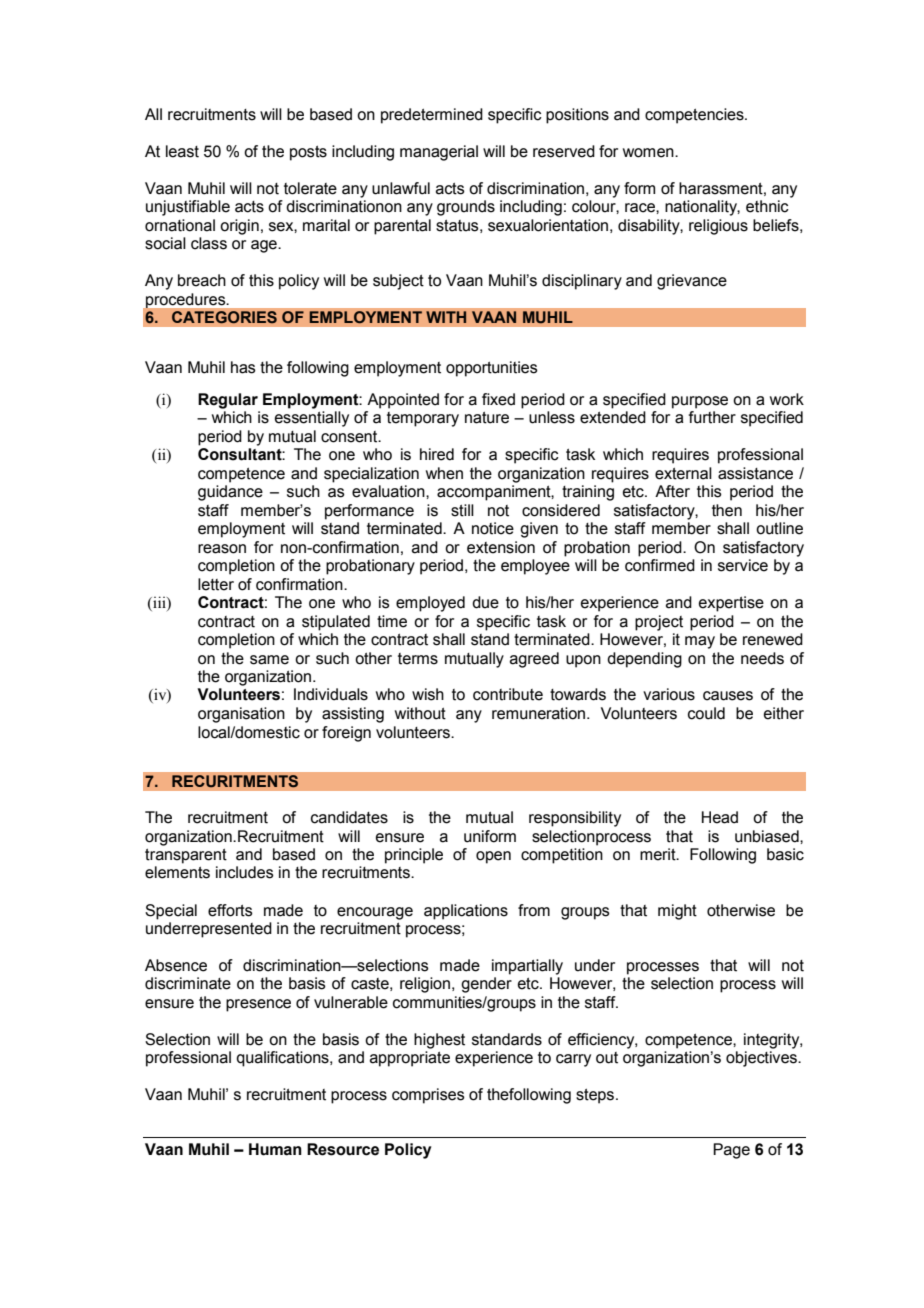 The width and height of the page is (924, 1308). What do you see at coordinates (466, 912) in the page?
I see `applications` at bounding box center [466, 912].
